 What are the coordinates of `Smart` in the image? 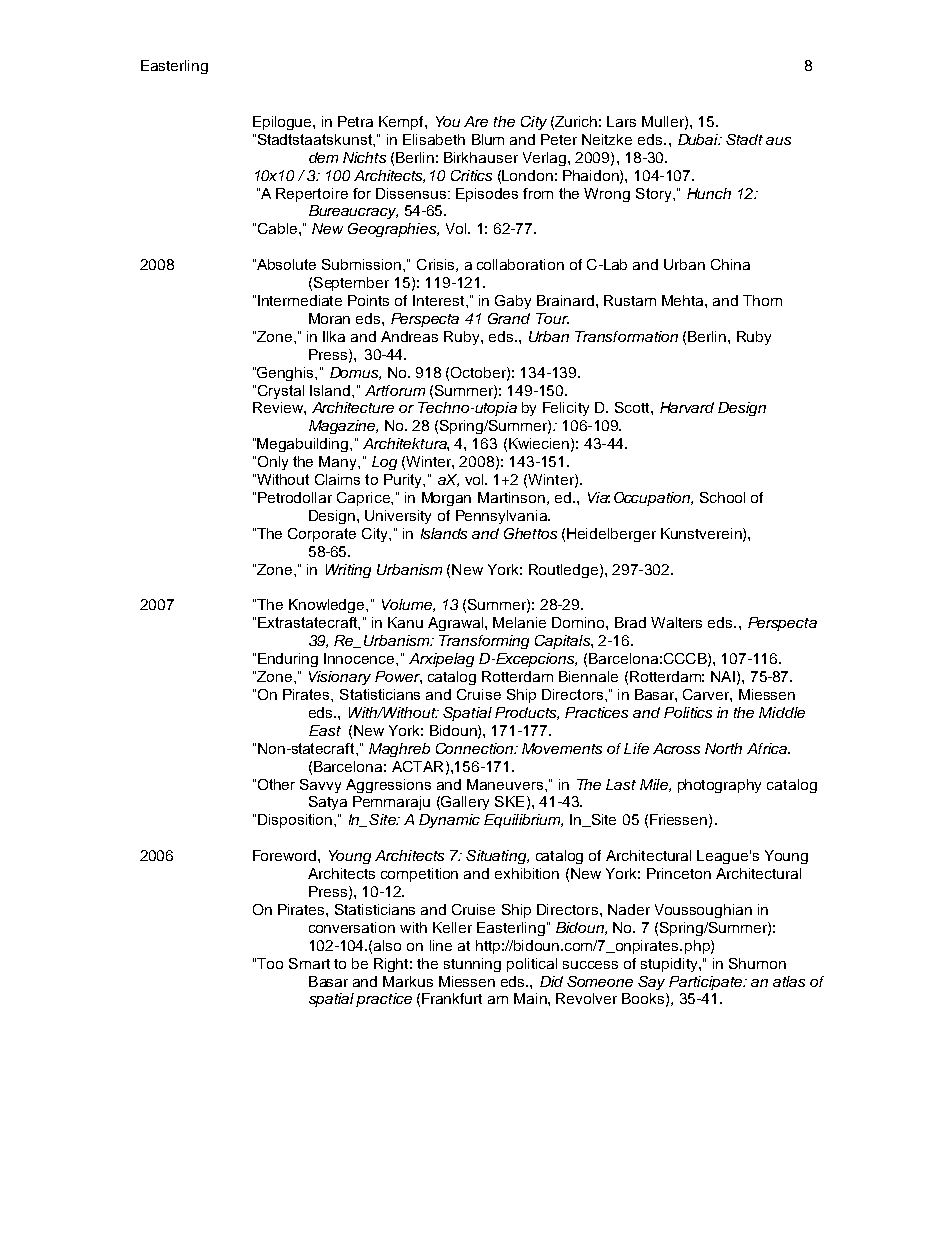 It's located at (309, 963).
